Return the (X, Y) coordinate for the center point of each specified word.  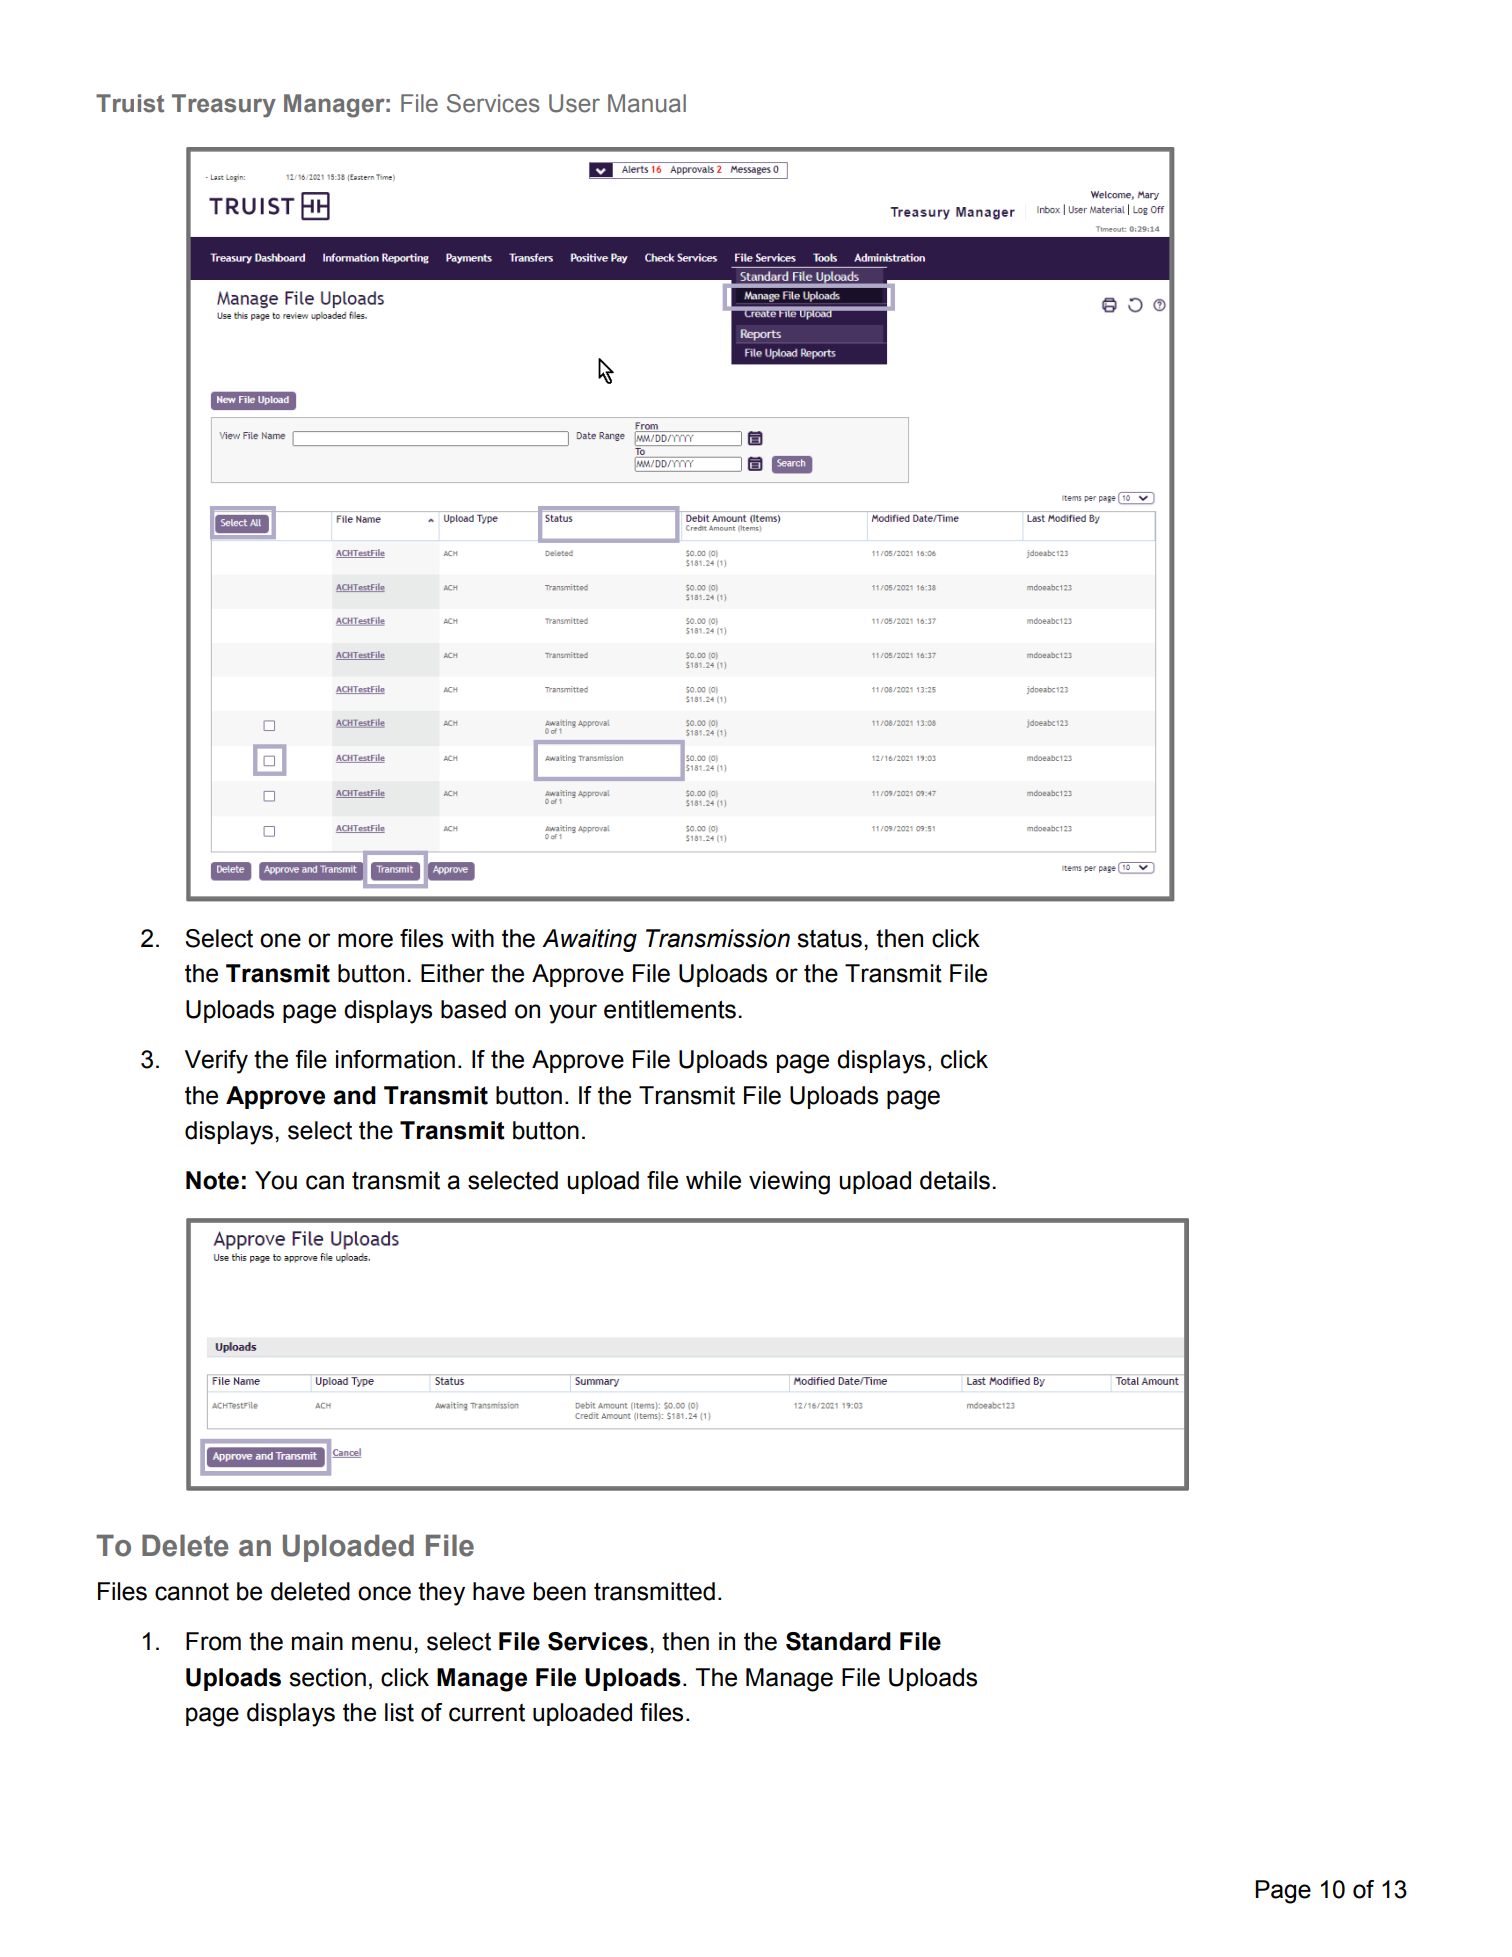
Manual (647, 103)
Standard (838, 1641)
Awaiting (589, 940)
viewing (789, 1183)
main (317, 1641)
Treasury (224, 106)
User (574, 103)
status (829, 938)
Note (212, 1180)
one (280, 940)
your (573, 1014)
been (560, 1591)
